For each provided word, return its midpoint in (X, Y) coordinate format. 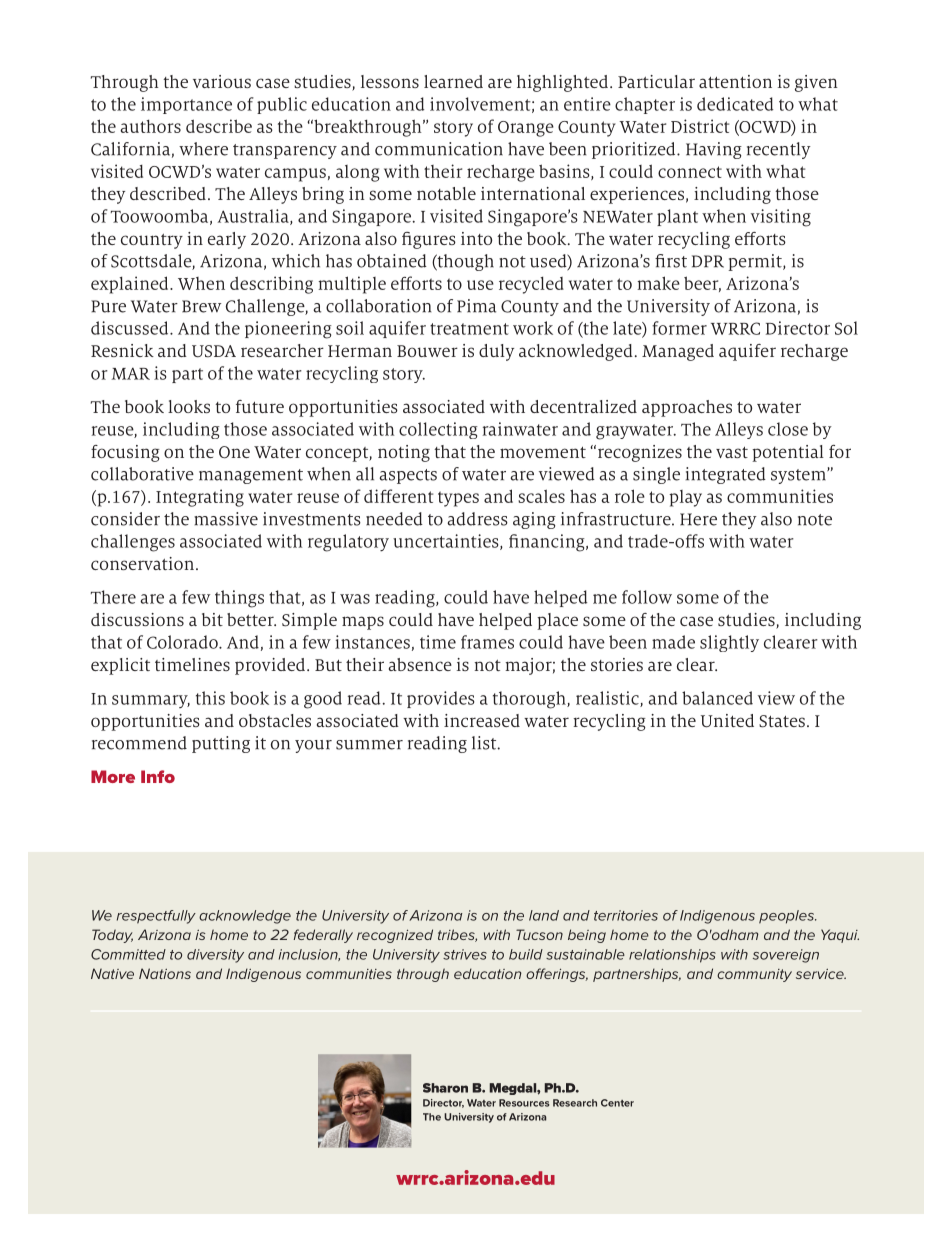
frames (487, 642)
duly (496, 352)
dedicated (735, 104)
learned (453, 81)
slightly (729, 643)
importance (186, 105)
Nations (165, 973)
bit (212, 619)
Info (158, 776)
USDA (214, 351)
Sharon (445, 1088)
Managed (678, 352)
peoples (787, 917)
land (544, 915)
